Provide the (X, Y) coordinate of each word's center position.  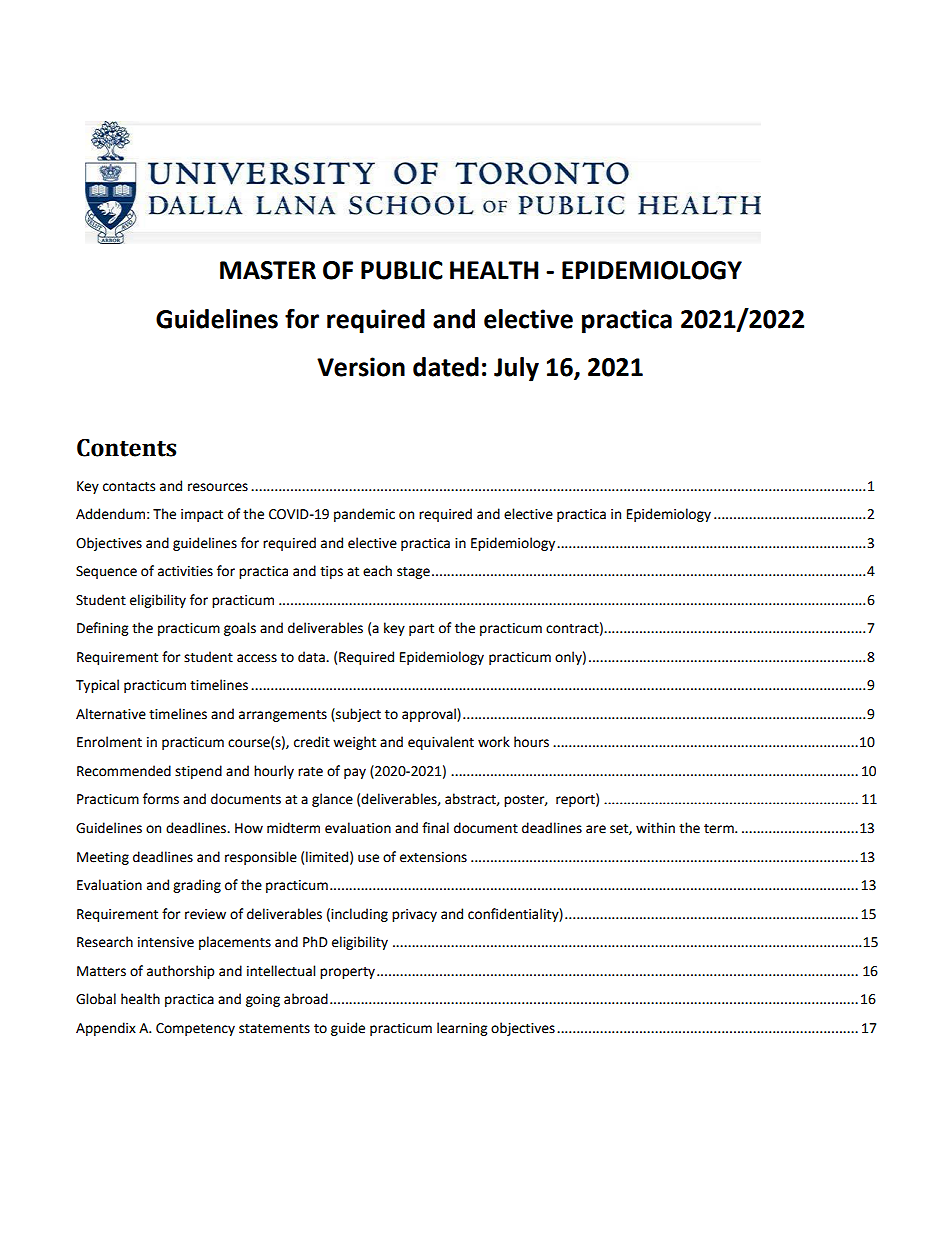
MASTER (268, 270)
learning (462, 1029)
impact (202, 515)
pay (355, 773)
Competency (195, 1029)
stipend (198, 772)
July (516, 369)
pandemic (364, 515)
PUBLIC (402, 270)
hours (531, 742)
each (377, 571)
